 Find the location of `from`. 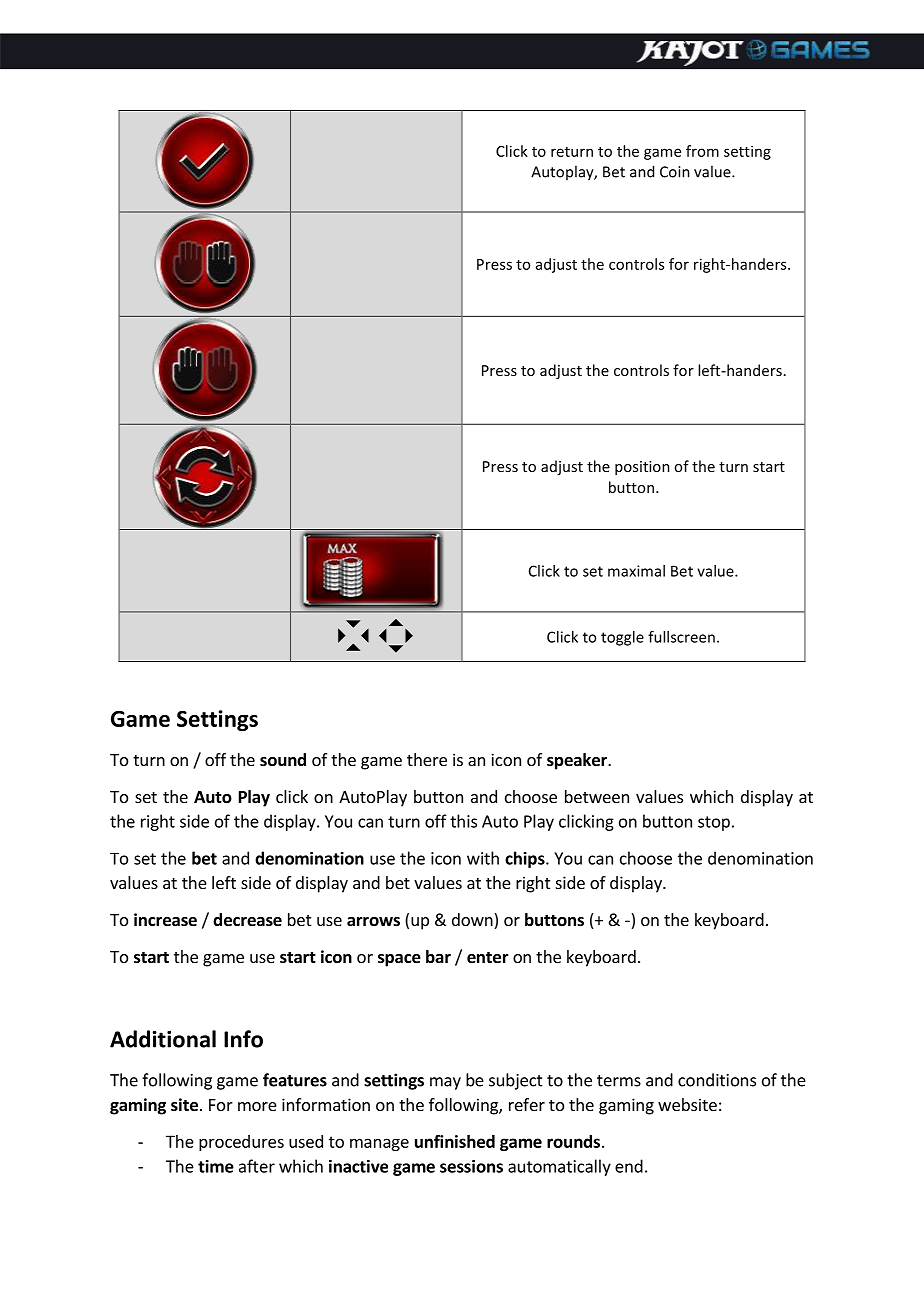

from is located at coordinates (702, 151).
